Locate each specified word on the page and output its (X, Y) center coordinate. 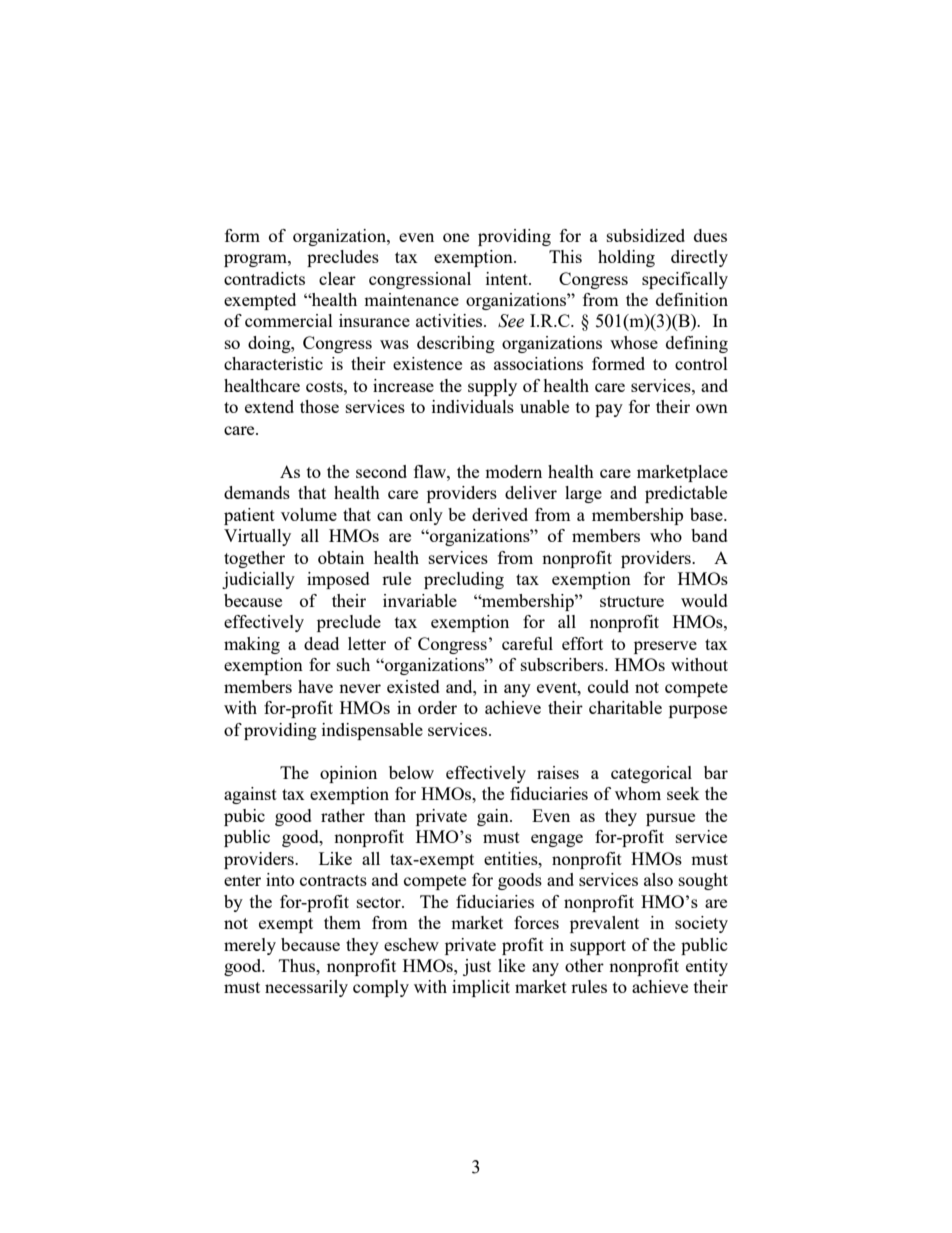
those (319, 406)
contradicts (264, 278)
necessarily (306, 988)
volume (309, 514)
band (709, 535)
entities (512, 858)
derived (500, 514)
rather (343, 815)
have (315, 686)
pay (609, 410)
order (437, 707)
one (456, 237)
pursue (670, 819)
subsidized (646, 235)
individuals (473, 406)
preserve (665, 647)
